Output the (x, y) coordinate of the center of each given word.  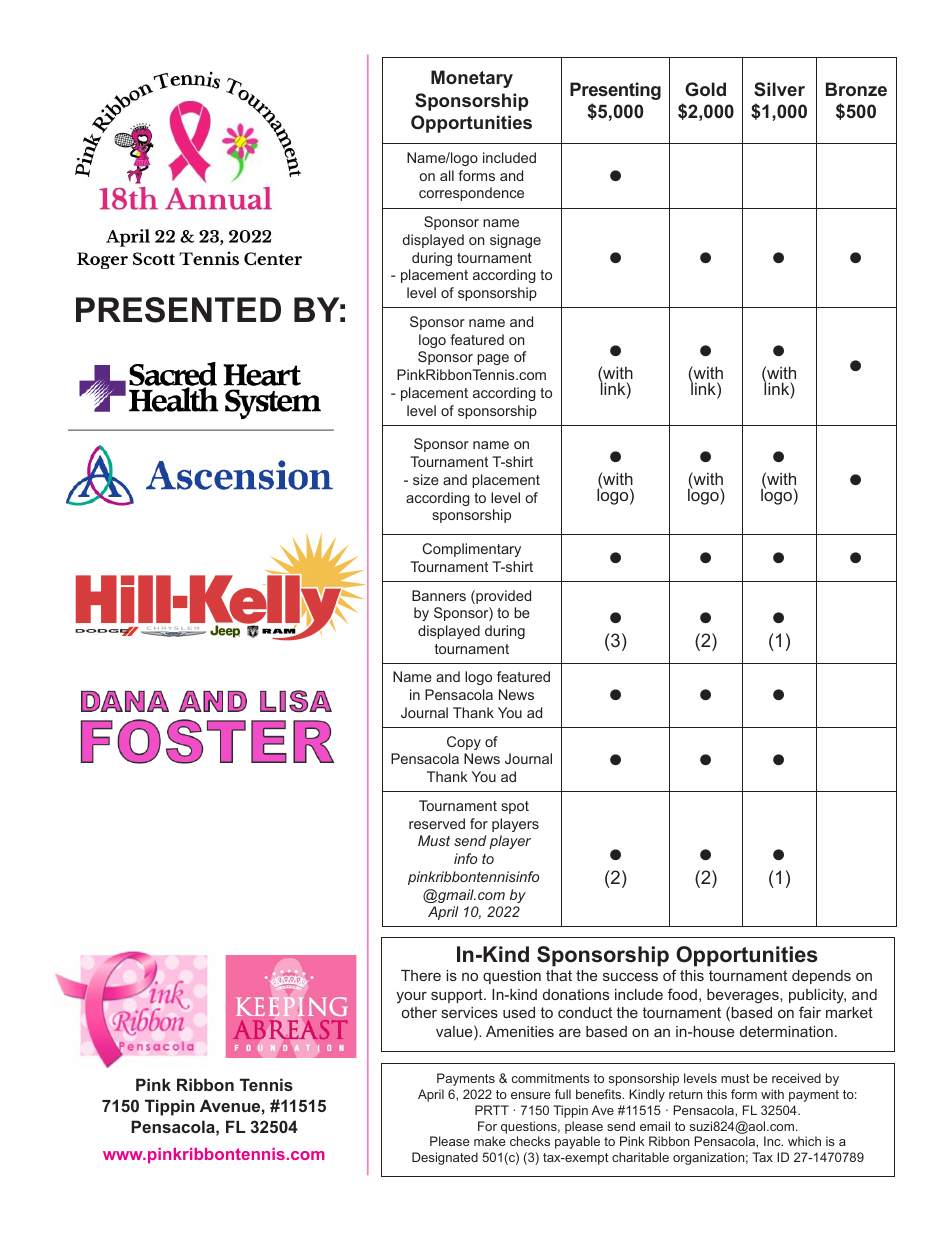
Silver (779, 89)
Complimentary (471, 550)
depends (821, 977)
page (493, 359)
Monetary (472, 79)
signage (515, 241)
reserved (437, 823)
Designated (445, 1158)
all (447, 175)
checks (530, 1141)
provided (502, 597)
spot (515, 807)
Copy (464, 743)
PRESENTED (178, 310)
